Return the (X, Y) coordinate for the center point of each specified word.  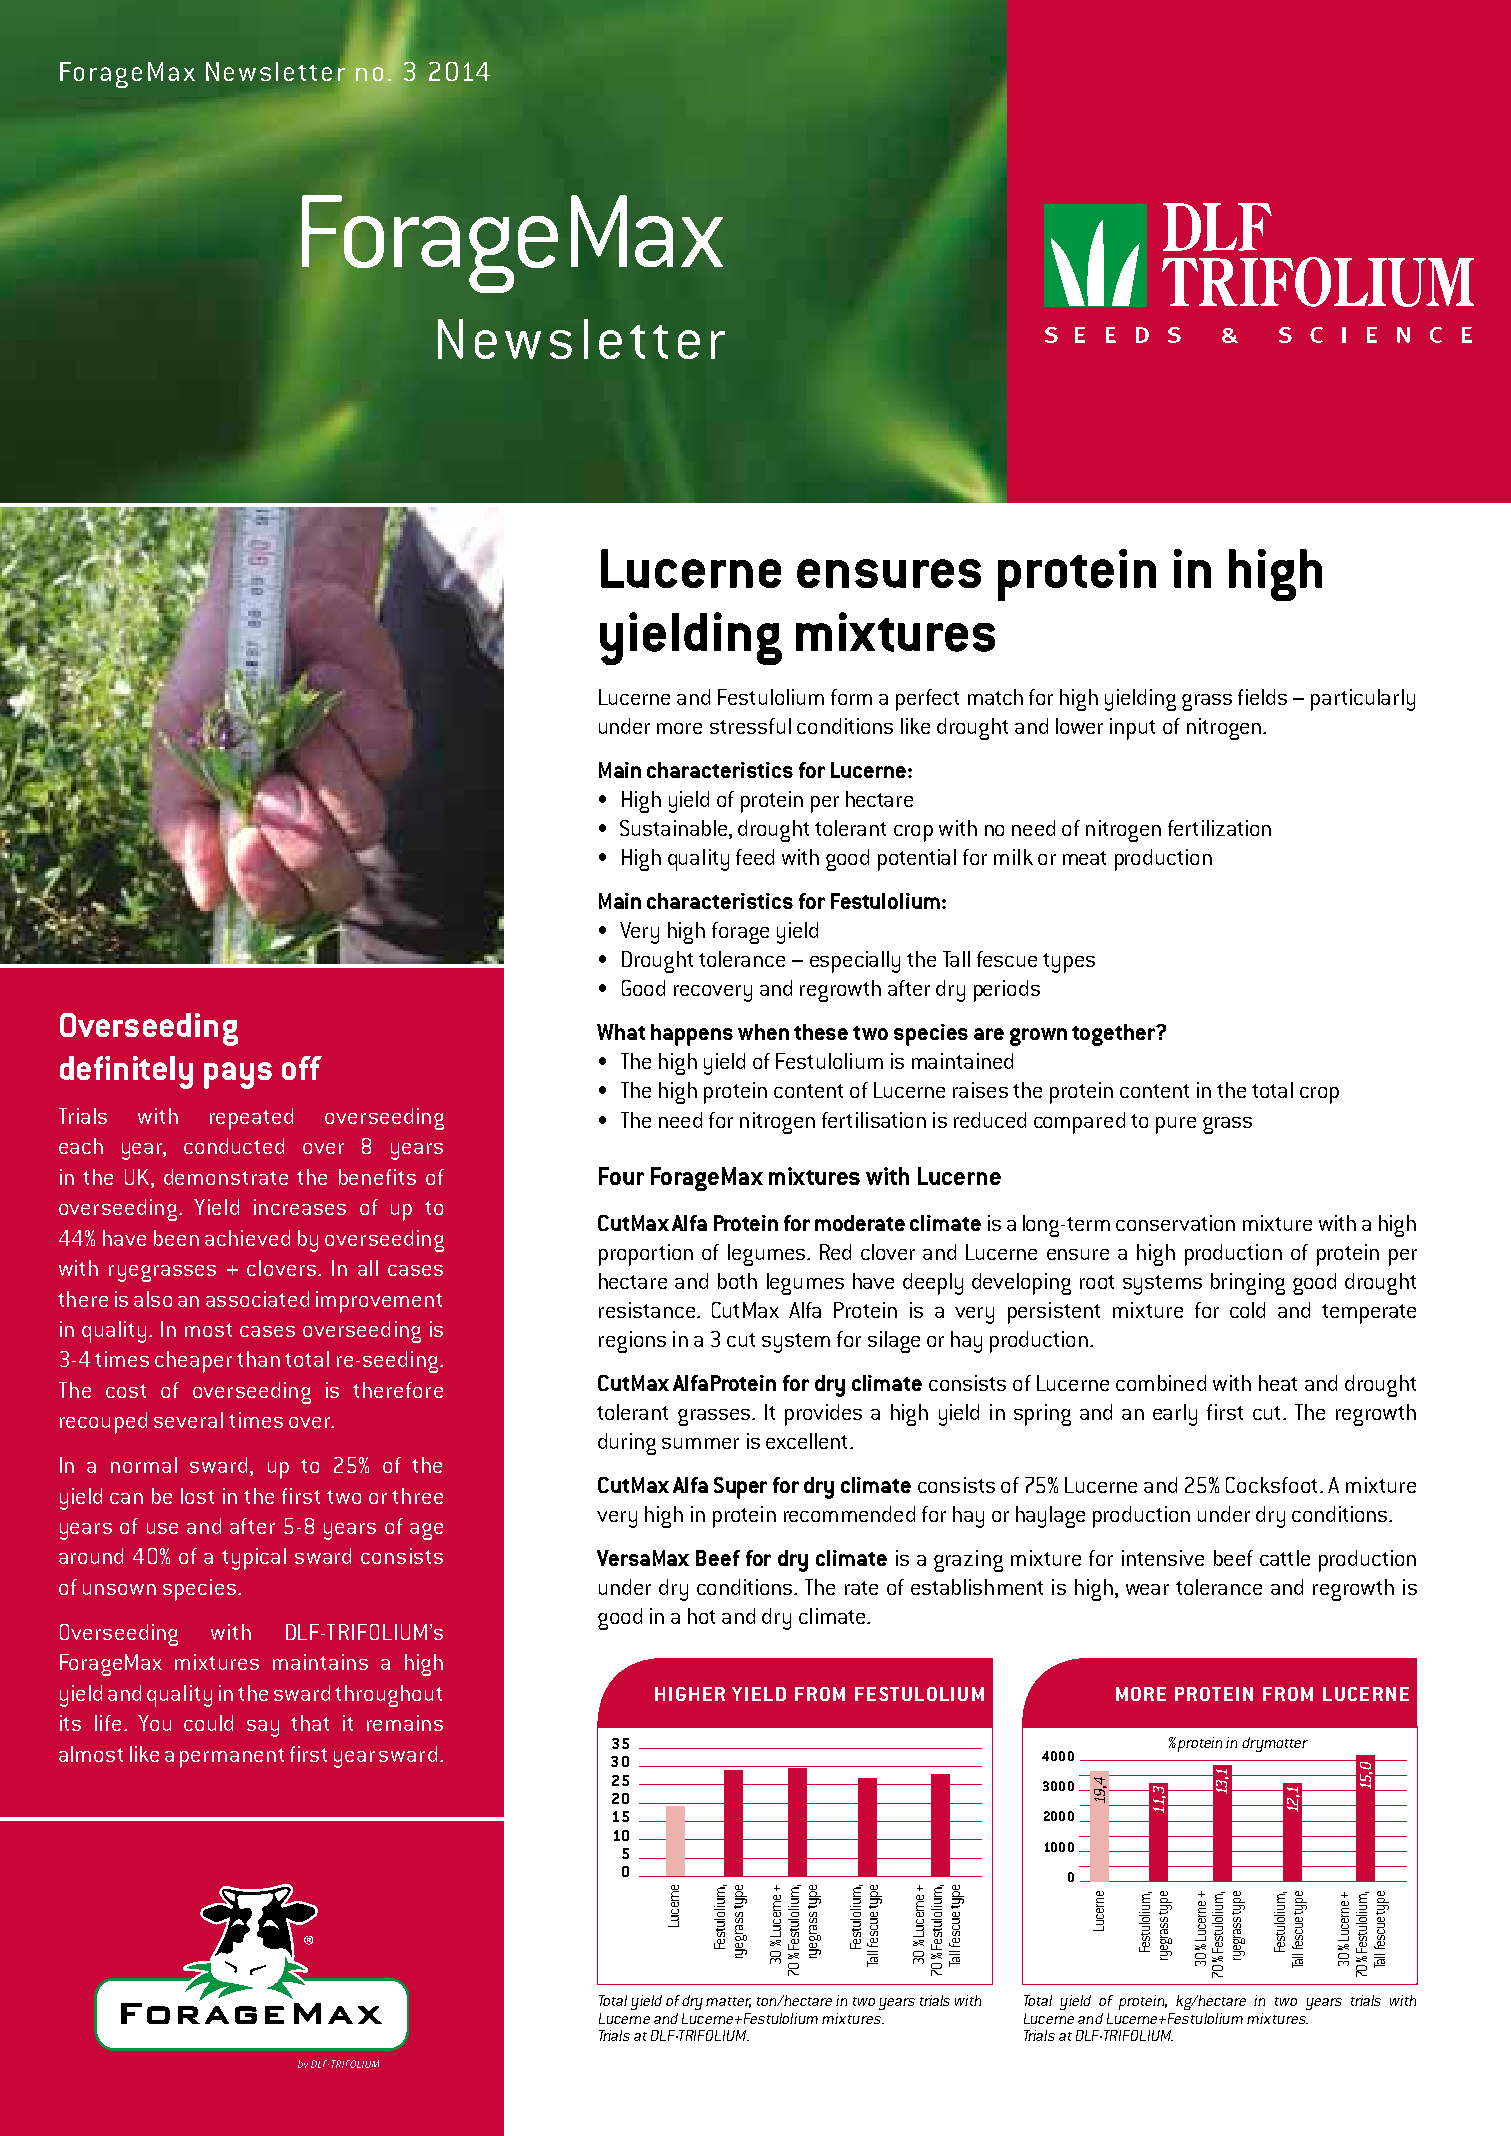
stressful (750, 726)
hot (701, 1616)
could (208, 1723)
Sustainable (673, 828)
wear (1147, 1589)
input (1132, 729)
